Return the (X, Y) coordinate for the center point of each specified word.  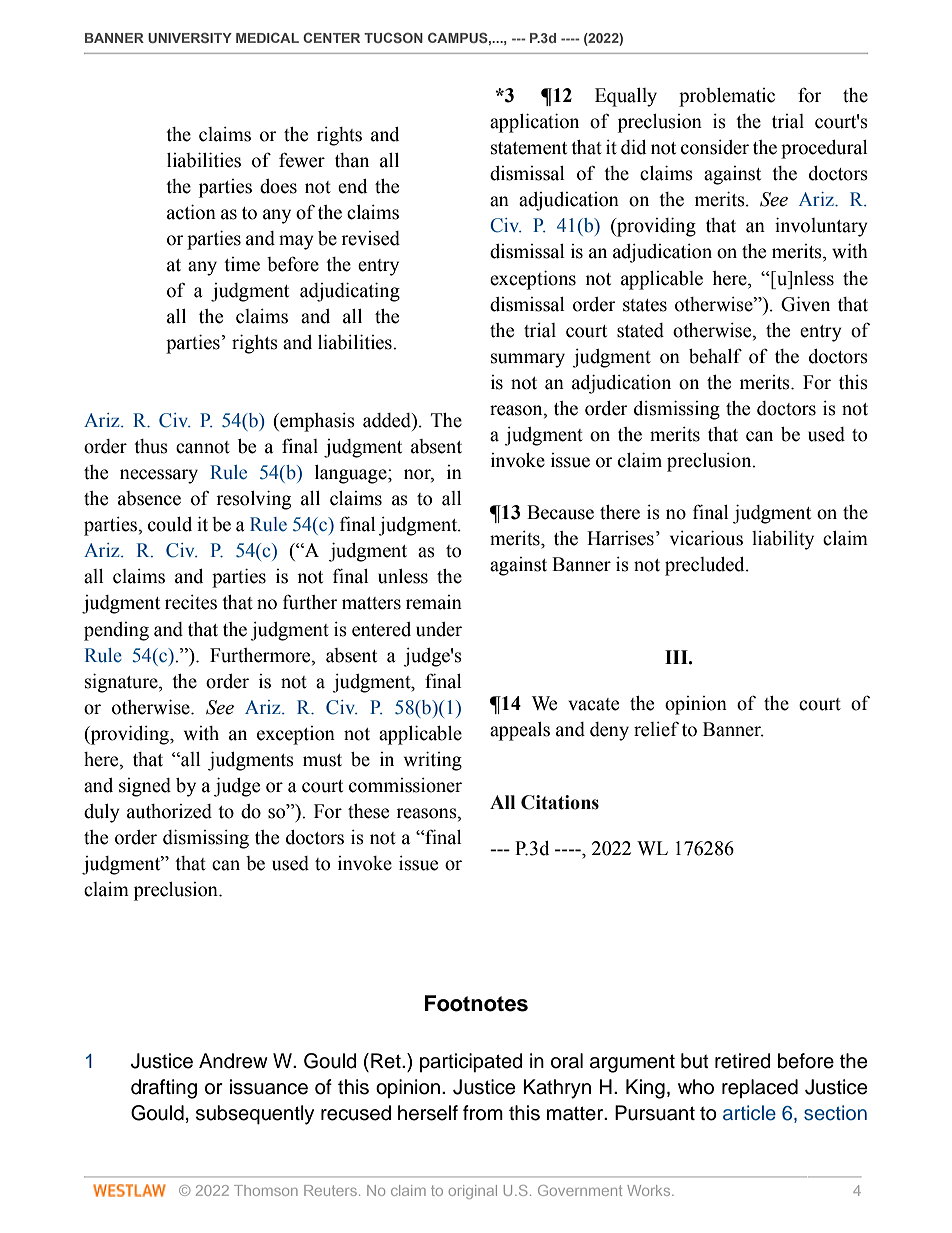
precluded (706, 566)
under (439, 629)
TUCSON (393, 37)
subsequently (255, 1115)
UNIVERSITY (190, 37)
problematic (727, 97)
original (473, 1192)
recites (191, 602)
